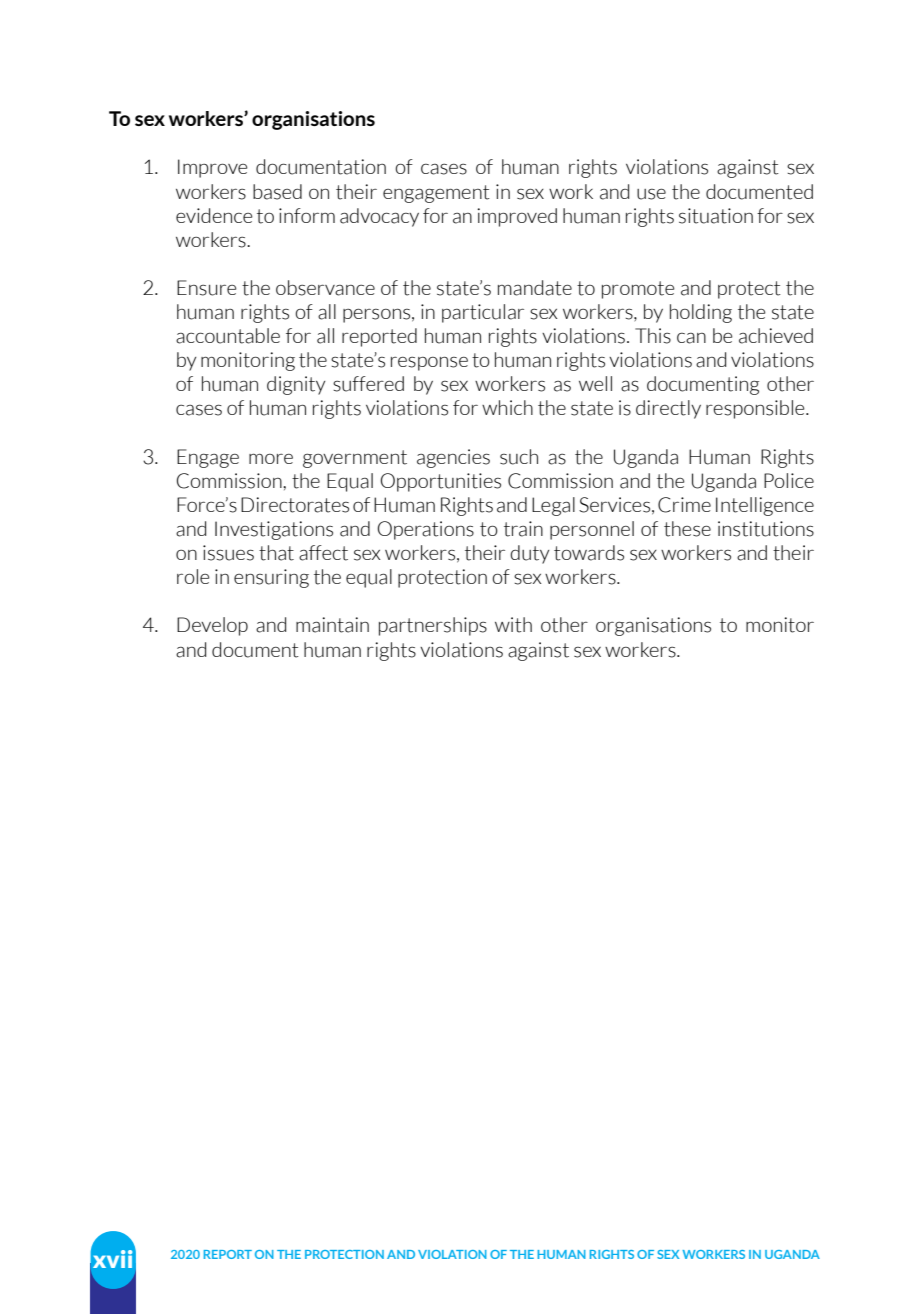  What do you see at coordinates (513, 625) in the screenshot?
I see `with` at bounding box center [513, 625].
